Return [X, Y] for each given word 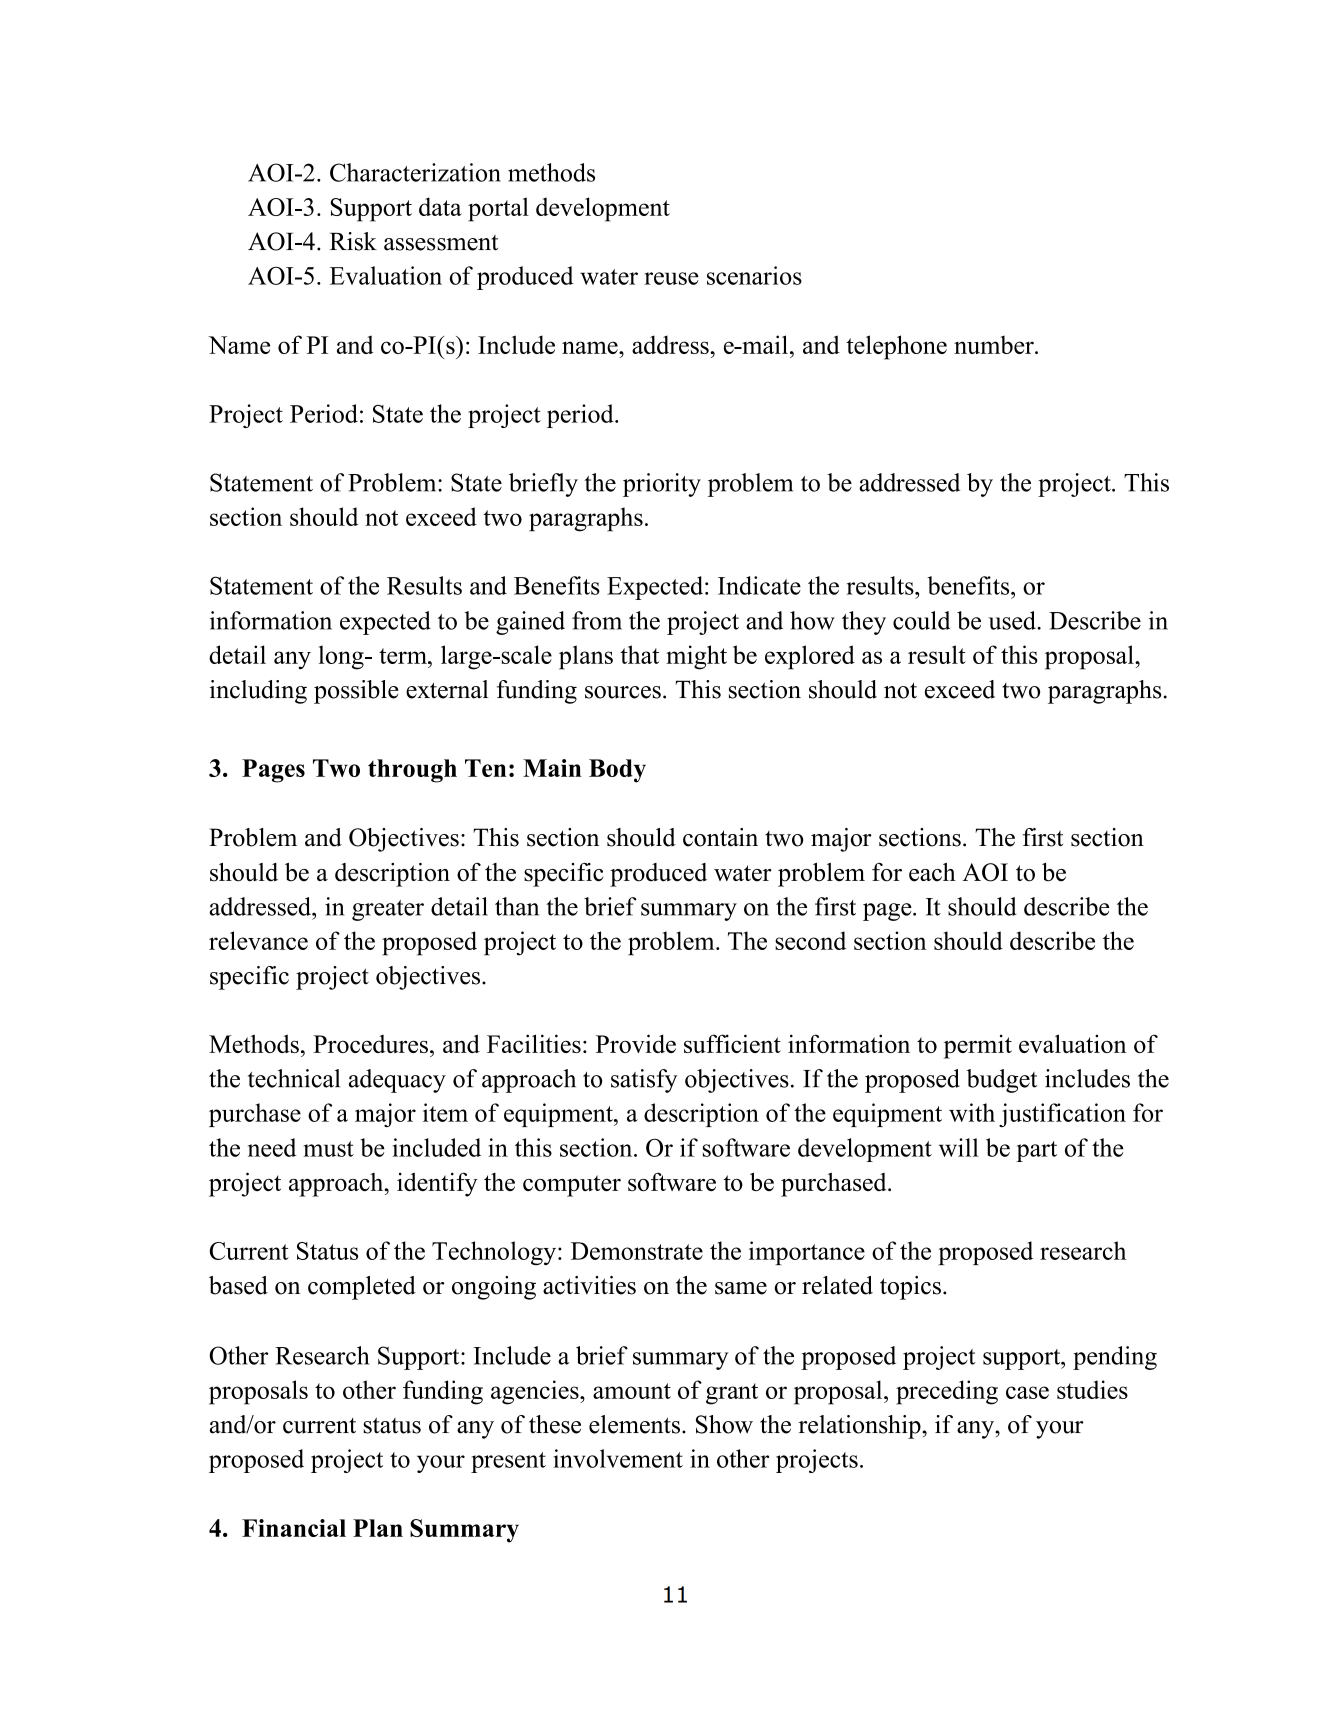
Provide [636, 1043]
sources [623, 692]
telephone [896, 347]
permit [978, 1046]
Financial [294, 1528]
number [995, 344]
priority [662, 485]
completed [362, 1288]
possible [356, 692]
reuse [671, 278]
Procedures [370, 1044]
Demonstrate [637, 1251]
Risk [353, 241]
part [1036, 1151]
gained [530, 623]
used [1013, 620]
